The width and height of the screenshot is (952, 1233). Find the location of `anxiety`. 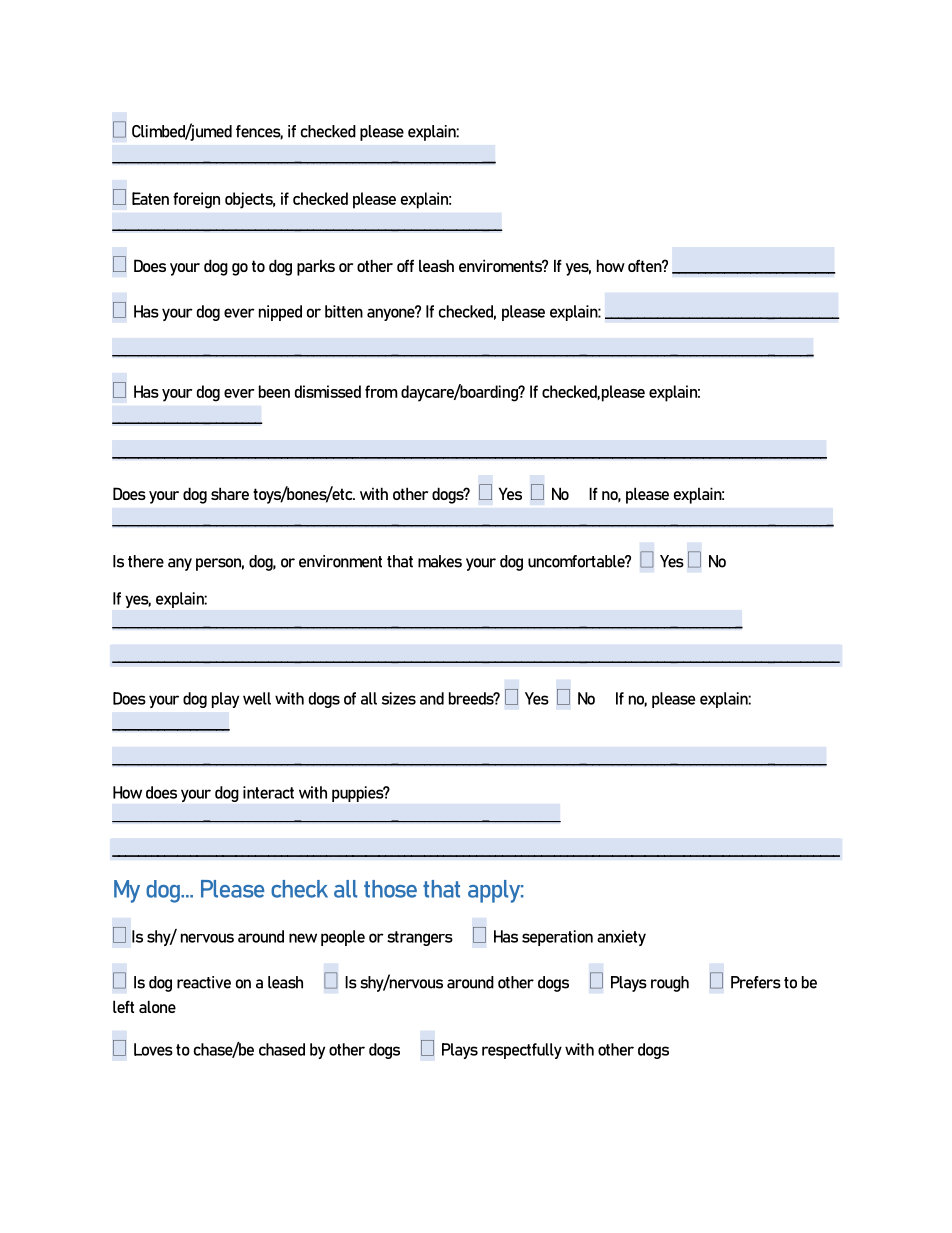

anxiety is located at coordinates (621, 938).
